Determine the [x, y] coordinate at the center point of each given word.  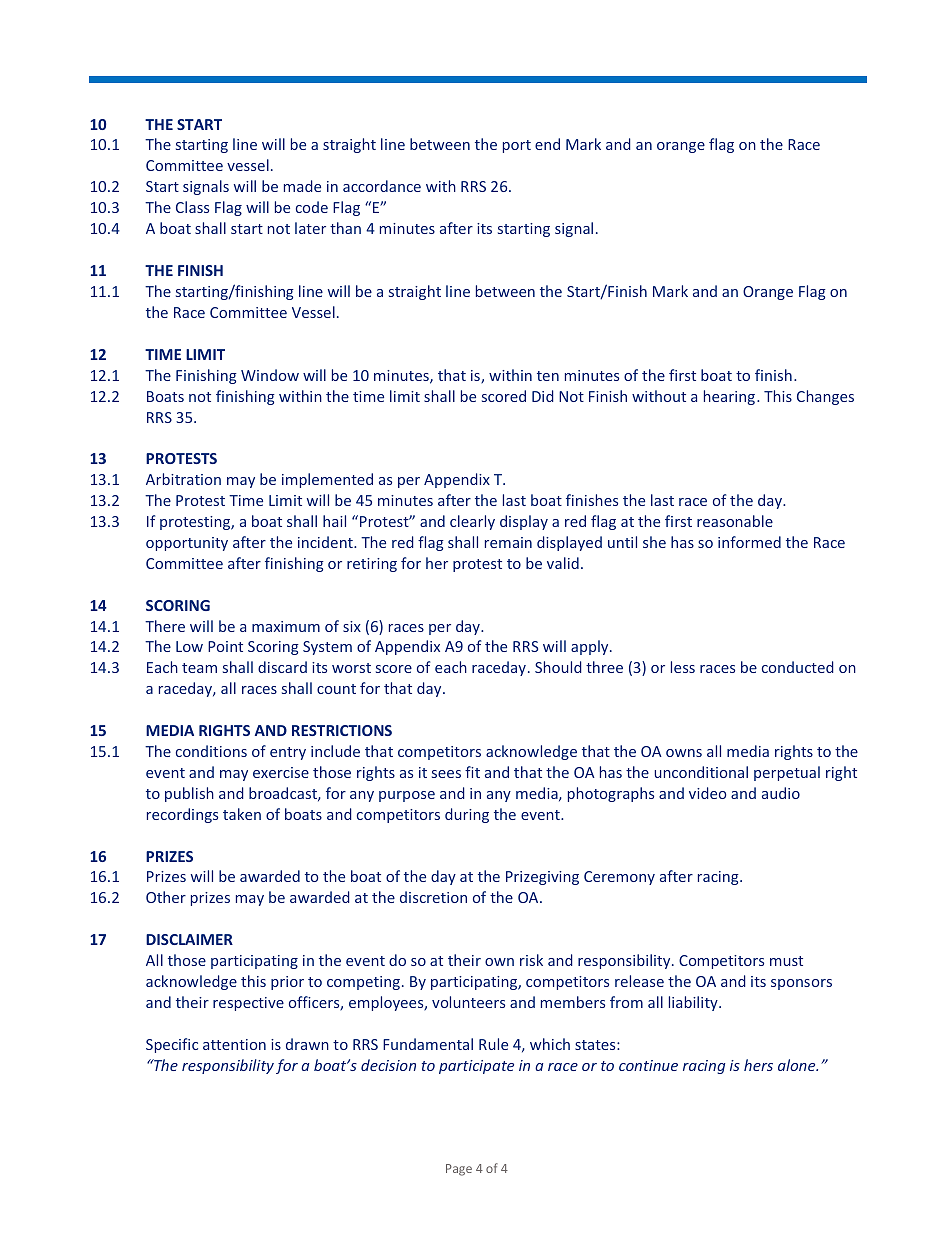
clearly [472, 522]
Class [192, 207]
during [467, 815]
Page [459, 1170]
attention [234, 1044]
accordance [382, 186]
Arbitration [183, 479]
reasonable [735, 521]
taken [242, 814]
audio [781, 793]
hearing [731, 397]
